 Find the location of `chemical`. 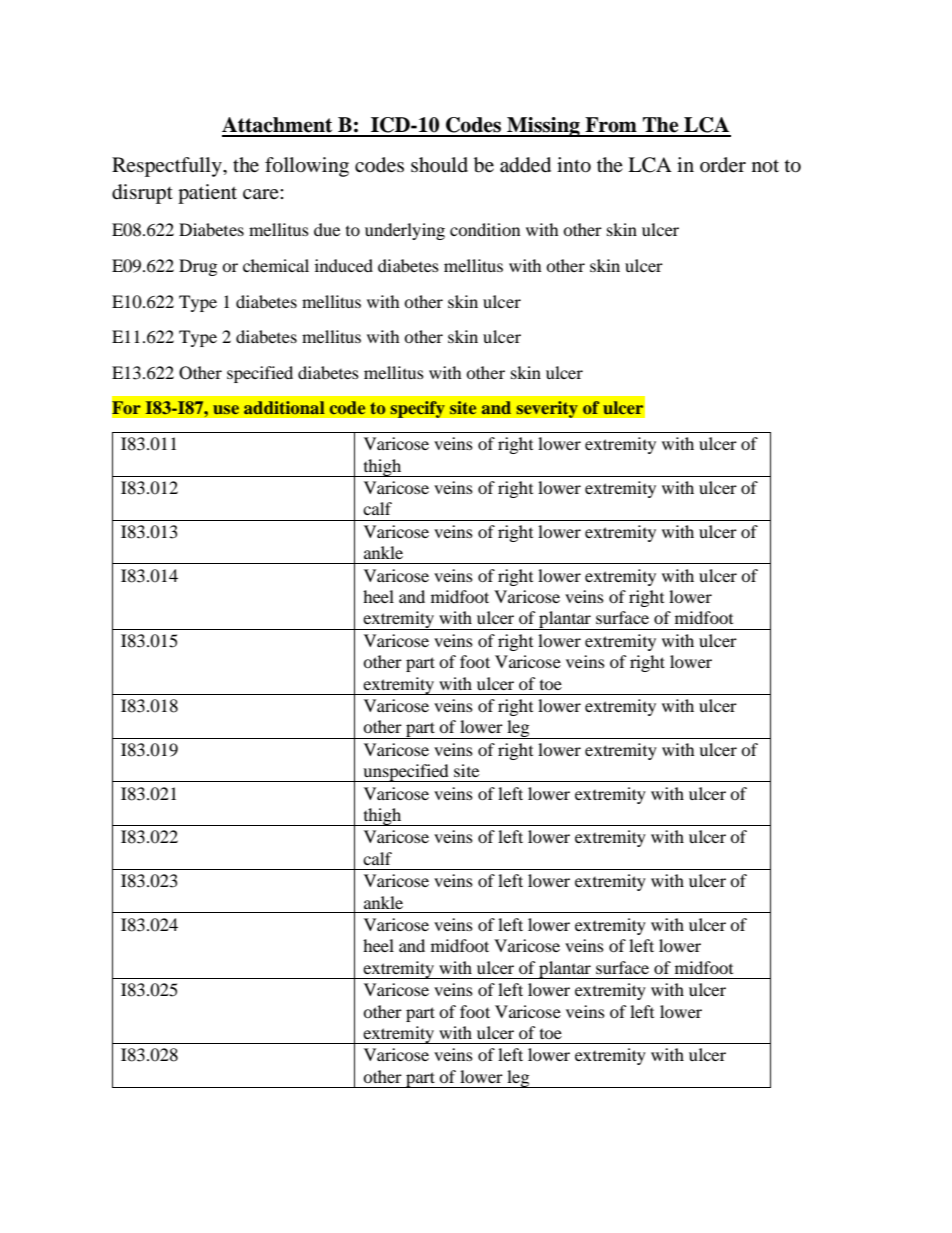

chemical is located at coordinates (276, 265).
